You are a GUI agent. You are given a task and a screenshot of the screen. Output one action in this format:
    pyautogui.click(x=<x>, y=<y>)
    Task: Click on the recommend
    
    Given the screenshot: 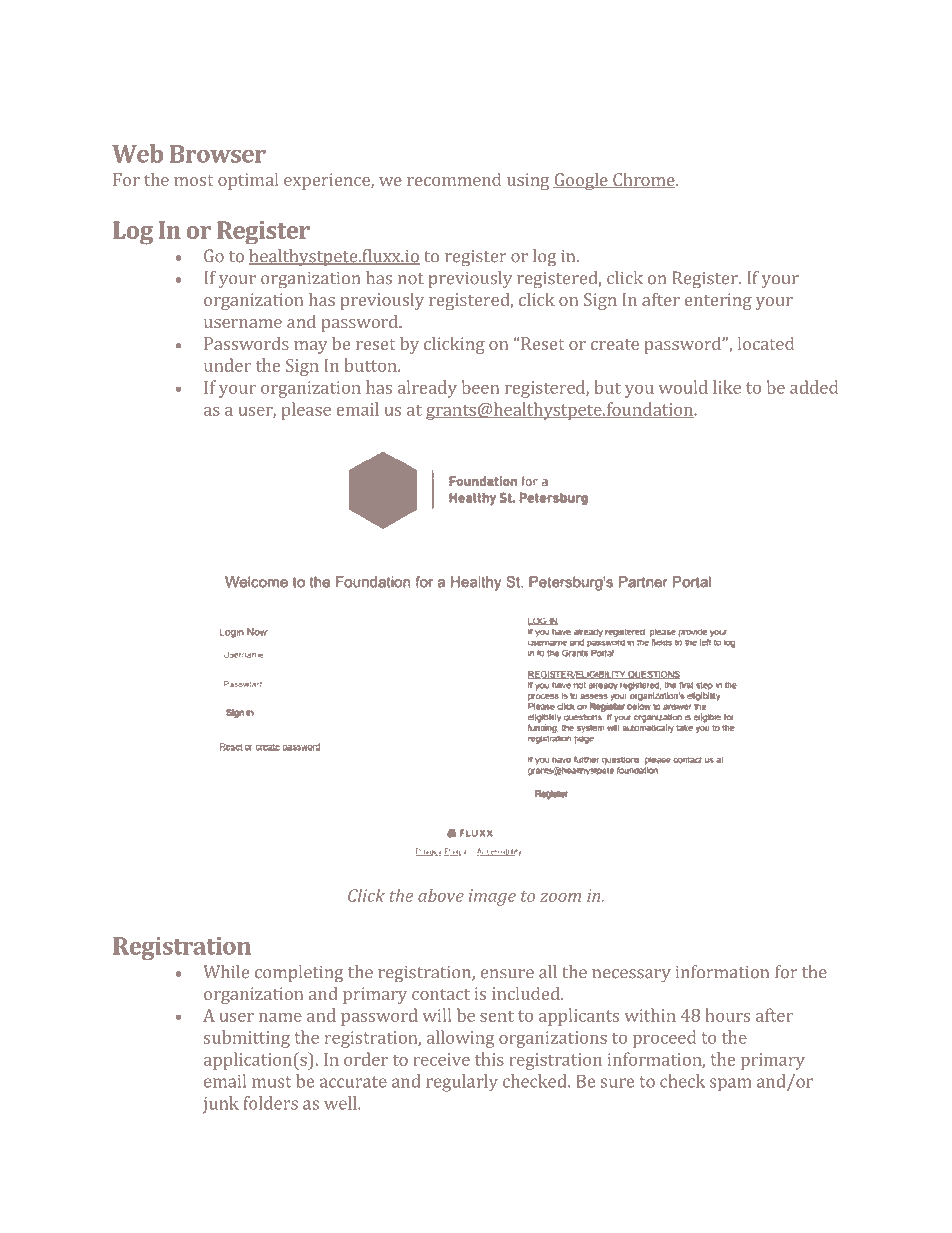 What is the action you would take?
    pyautogui.click(x=454, y=179)
